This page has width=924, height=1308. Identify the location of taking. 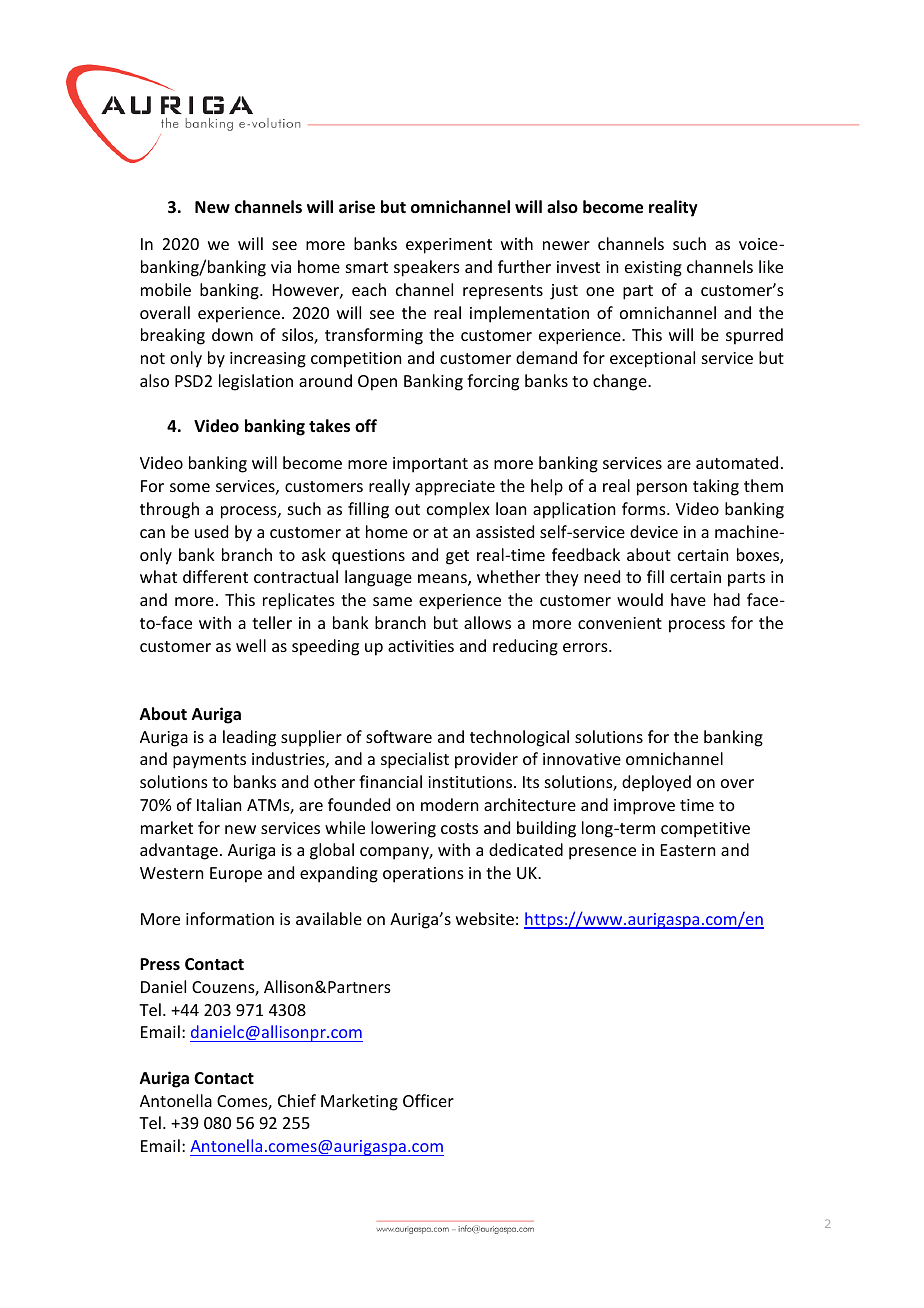
(716, 487).
